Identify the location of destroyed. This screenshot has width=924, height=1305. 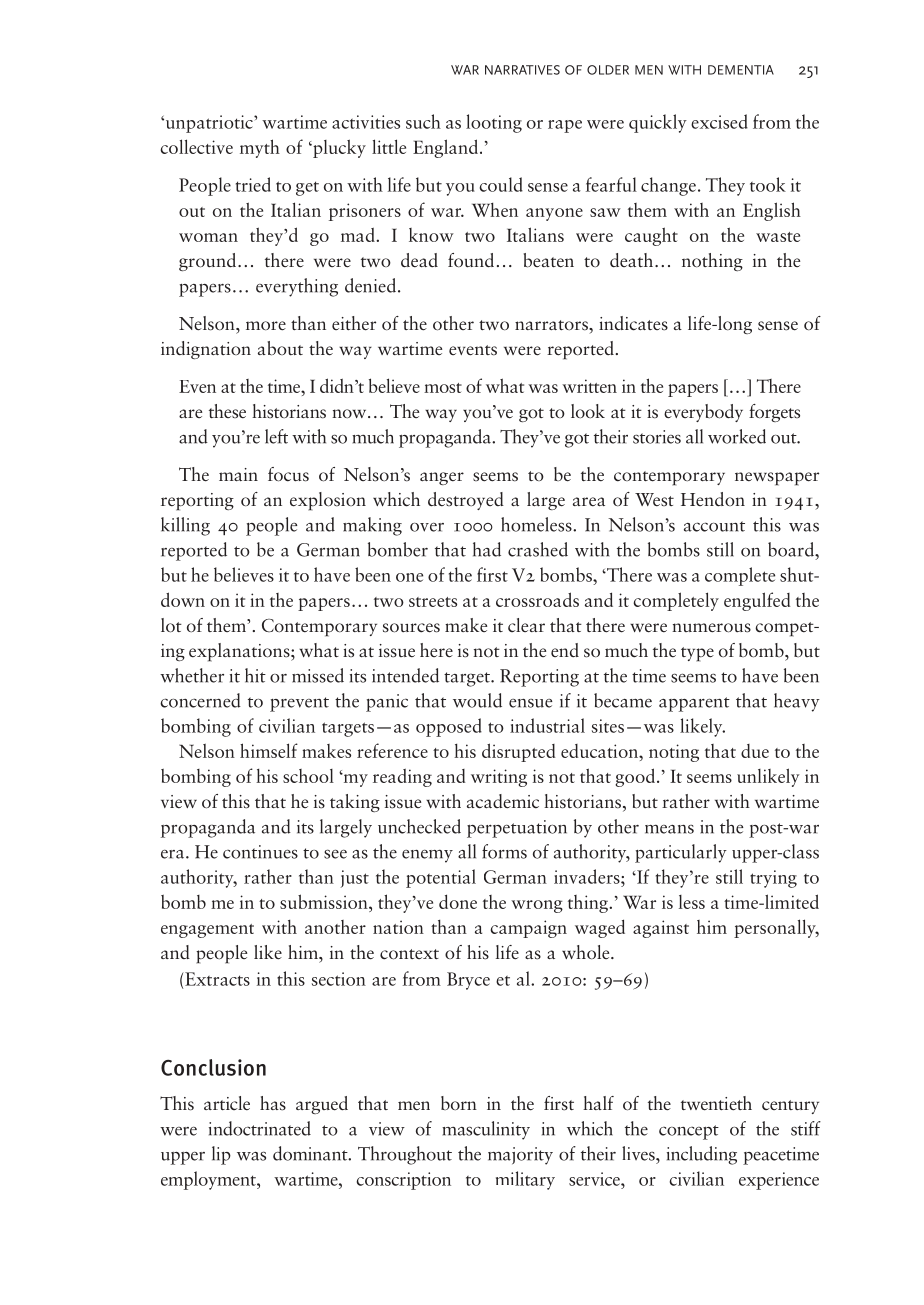
(466, 501).
